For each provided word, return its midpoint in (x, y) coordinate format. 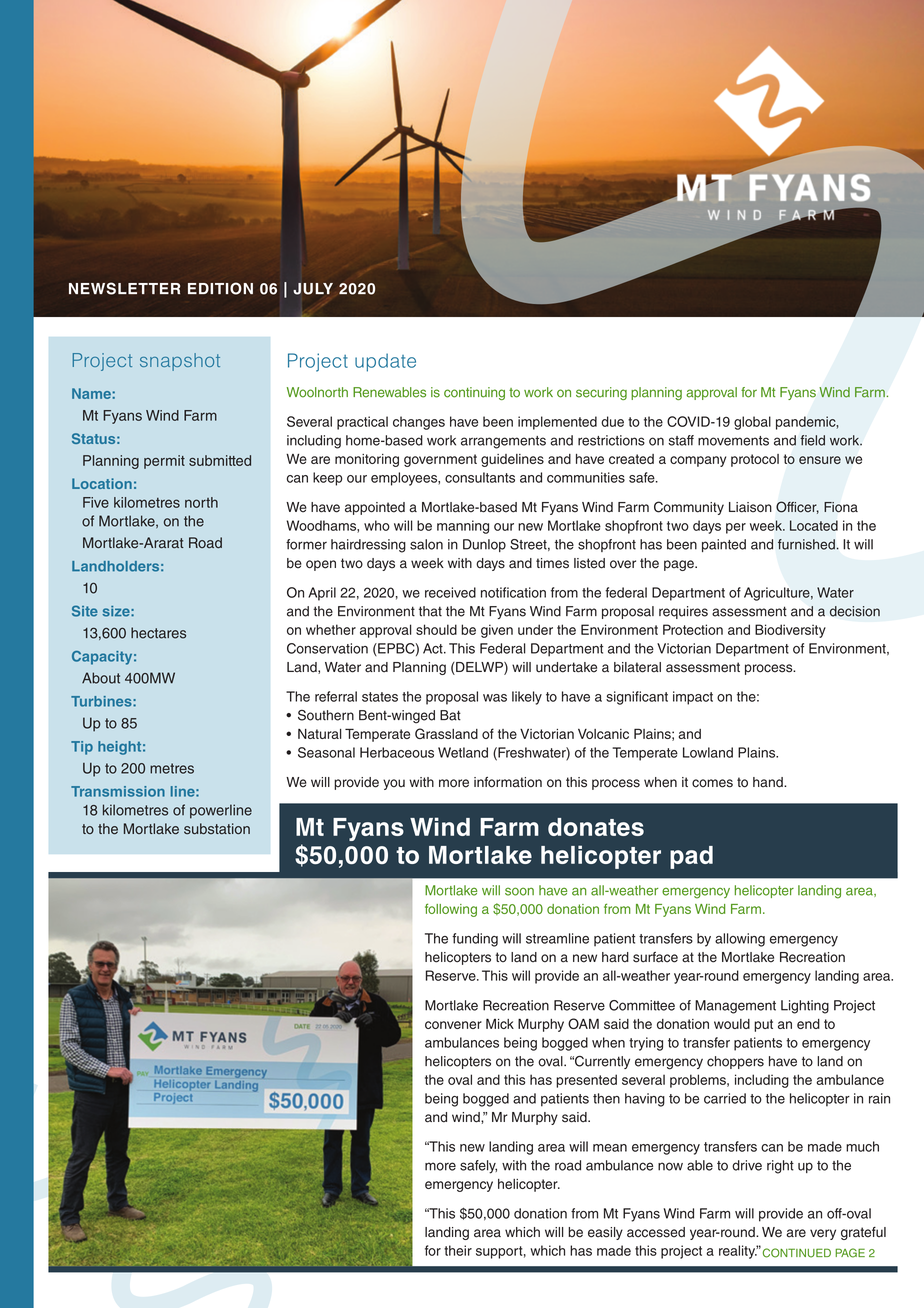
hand (769, 782)
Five (96, 502)
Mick (500, 1023)
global (752, 423)
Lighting (805, 1007)
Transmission (118, 791)
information (508, 782)
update (385, 362)
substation (217, 829)
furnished (806, 544)
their (458, 1250)
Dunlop (484, 545)
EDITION (220, 288)
